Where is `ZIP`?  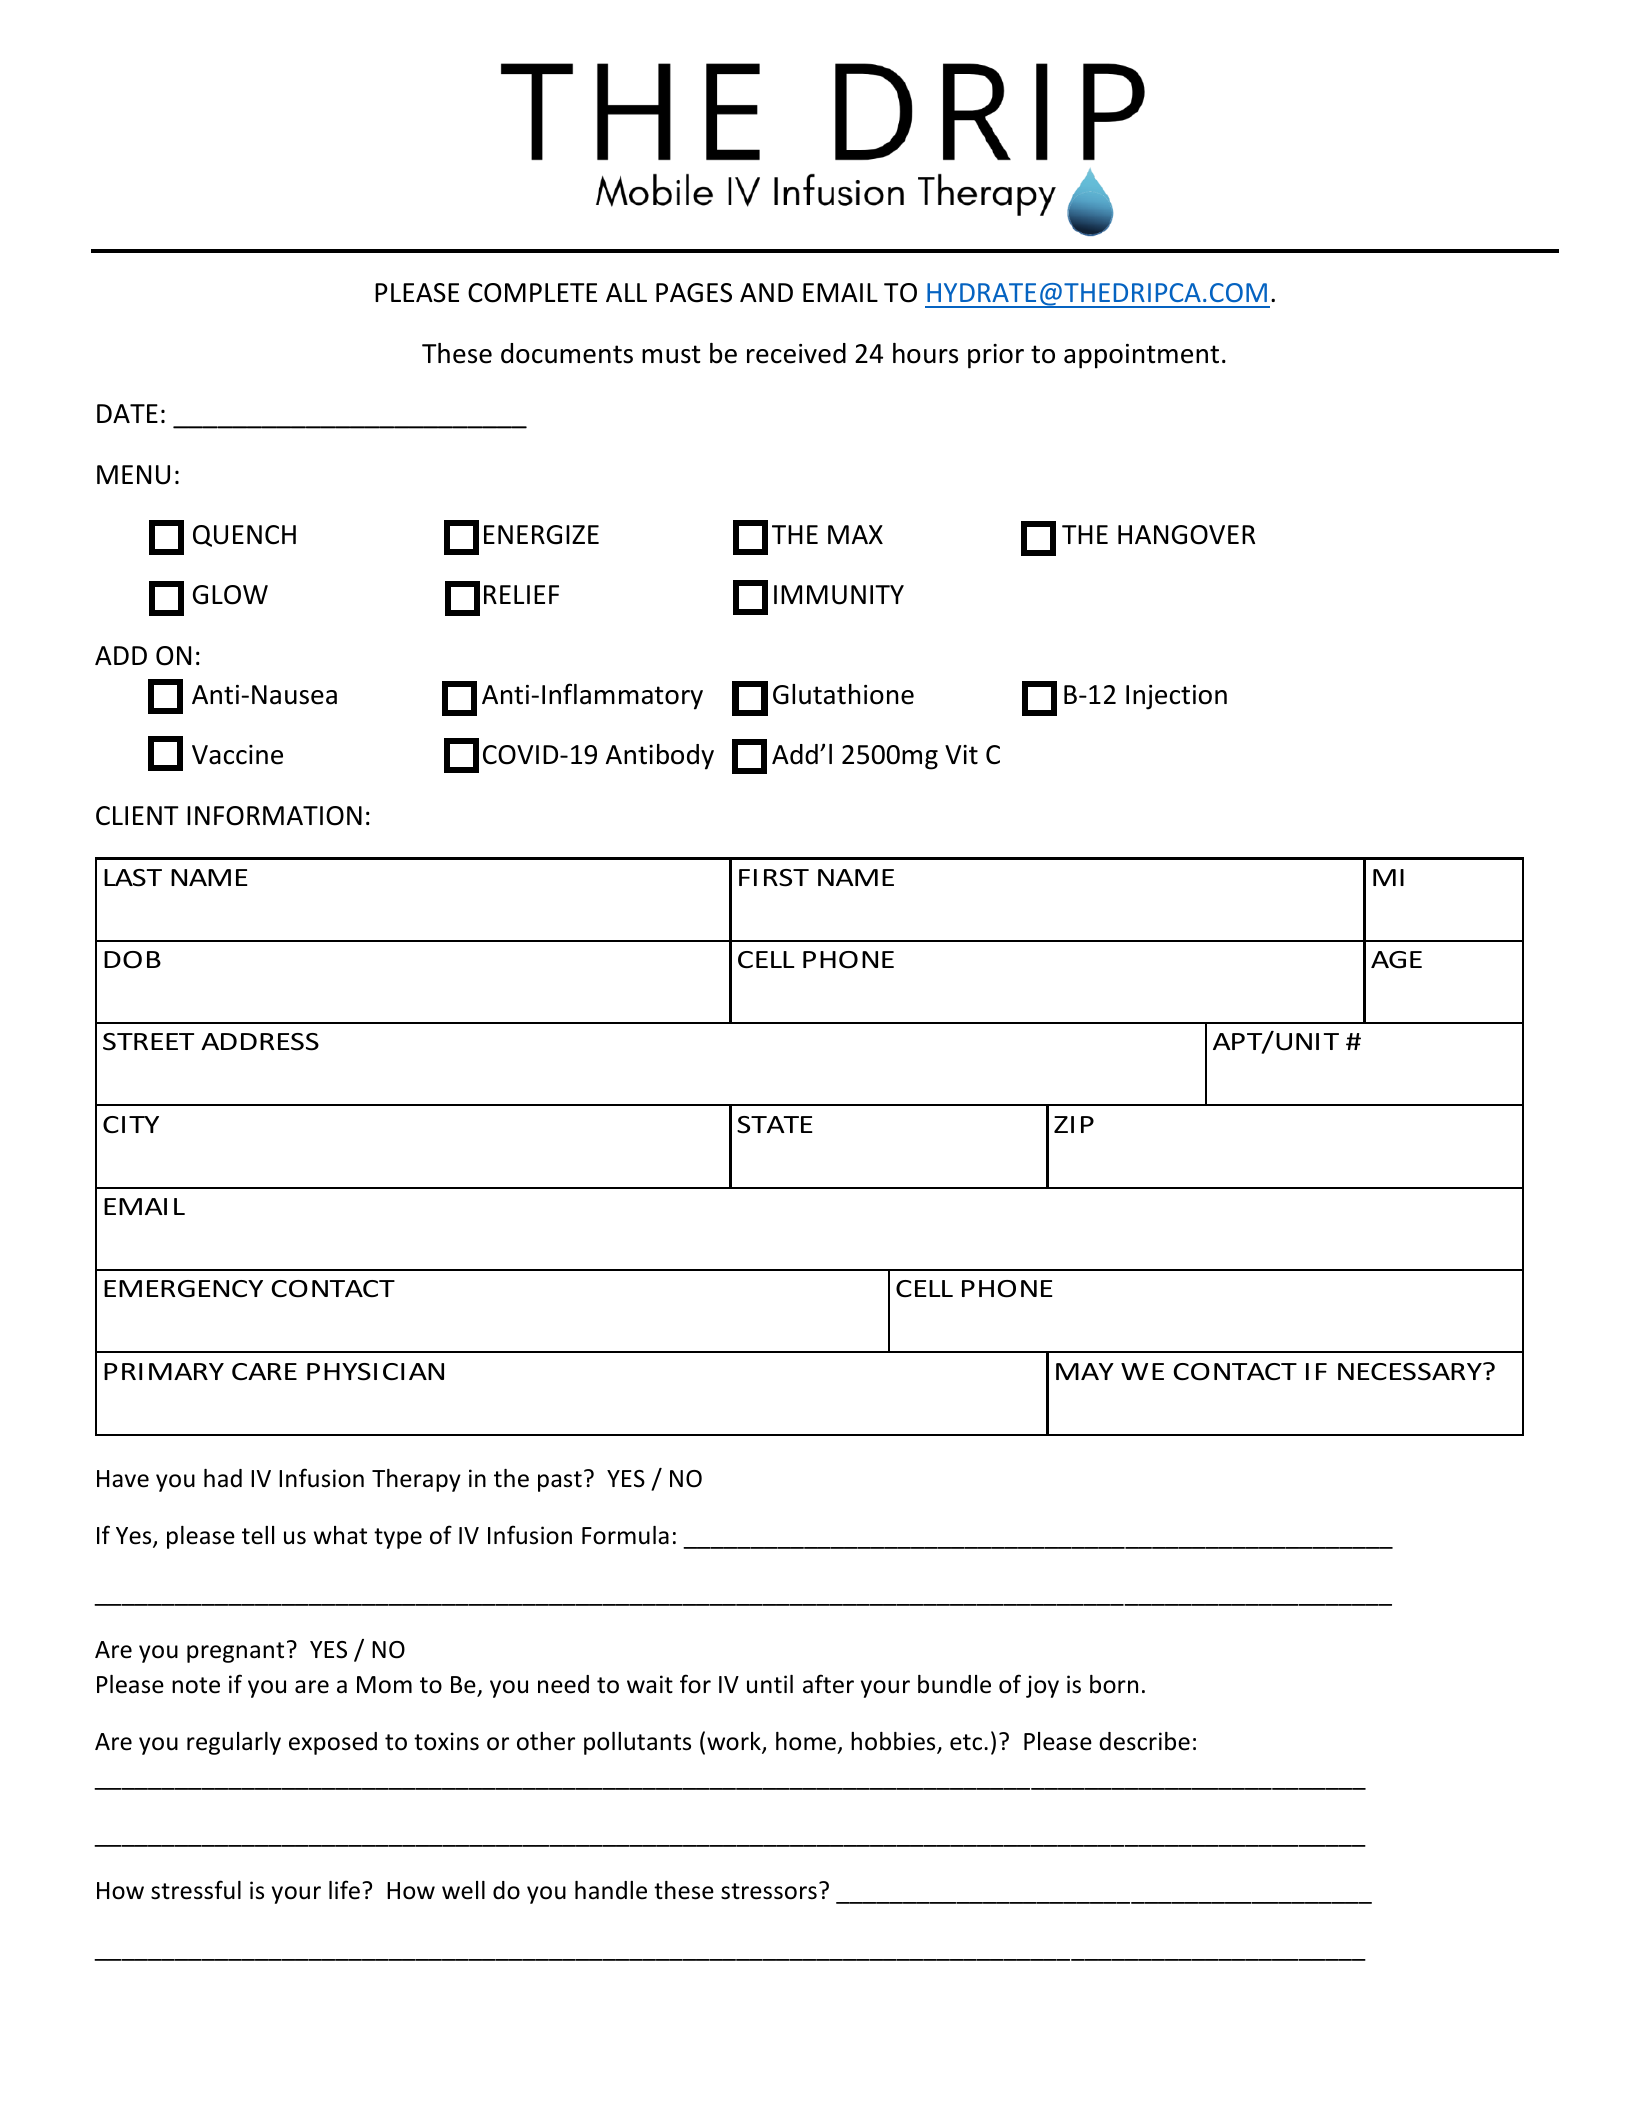
ZIP is located at coordinates (1074, 1124).
